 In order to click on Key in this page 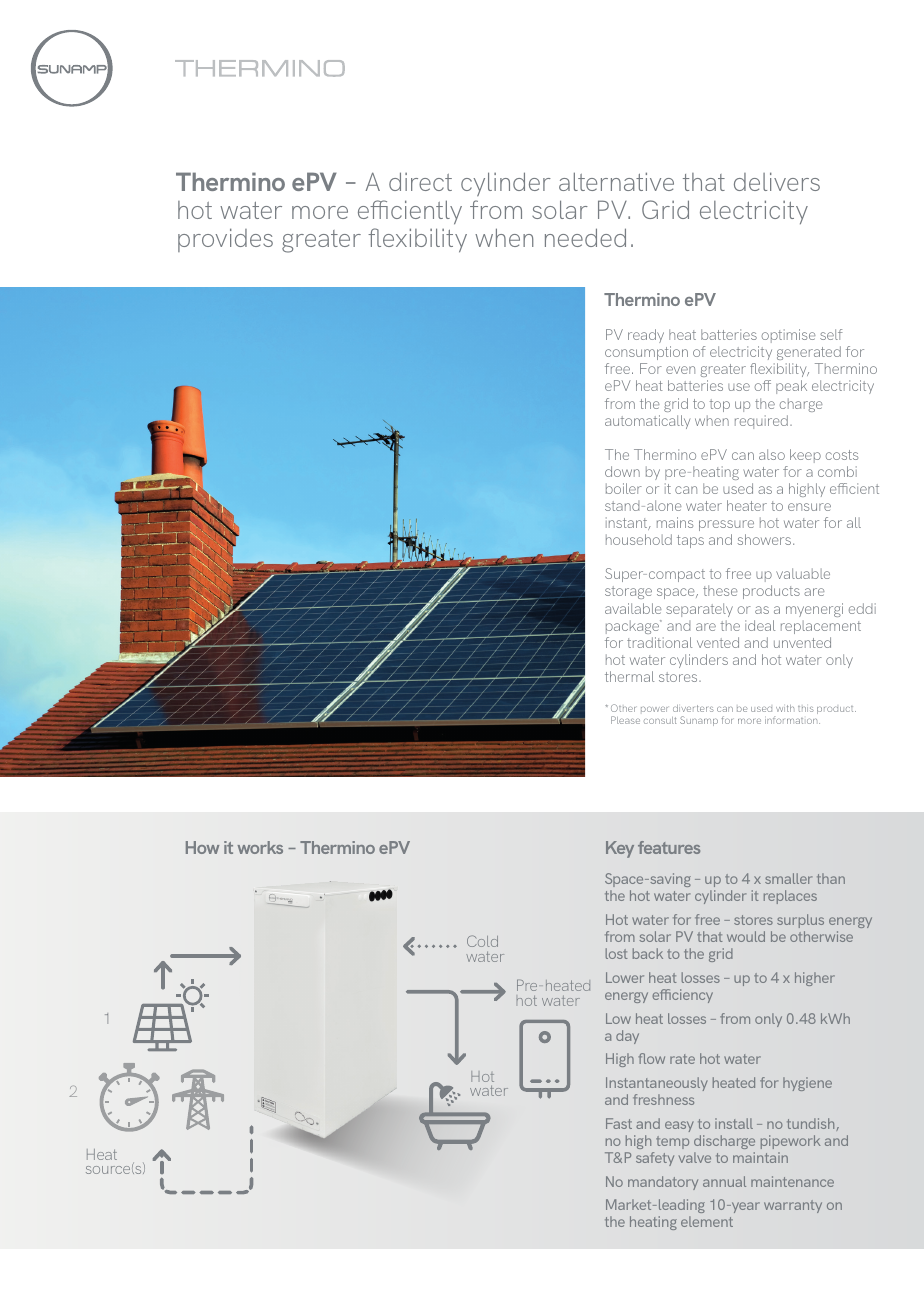, I will do `click(620, 849)`.
